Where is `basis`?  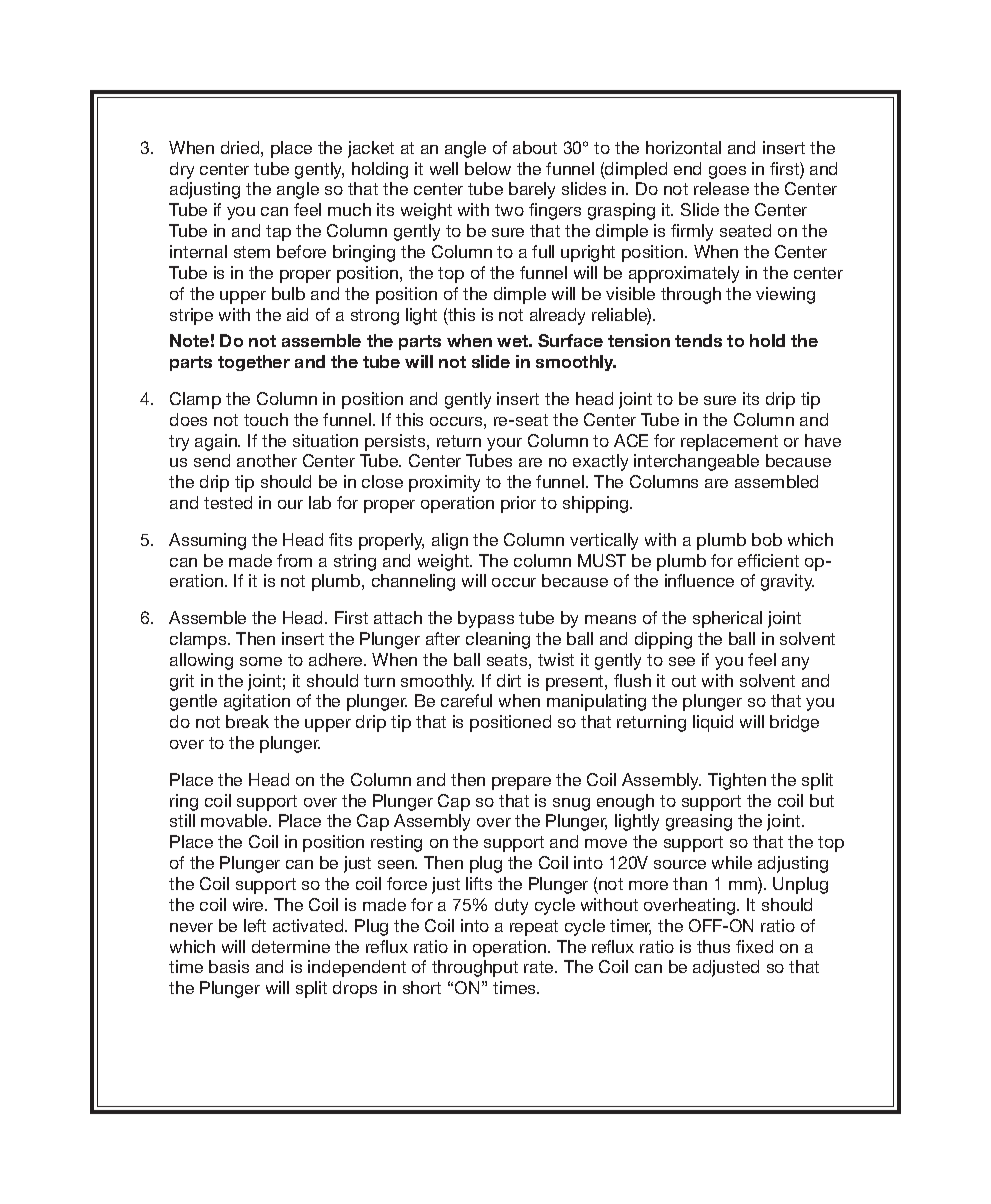
basis is located at coordinates (229, 966).
